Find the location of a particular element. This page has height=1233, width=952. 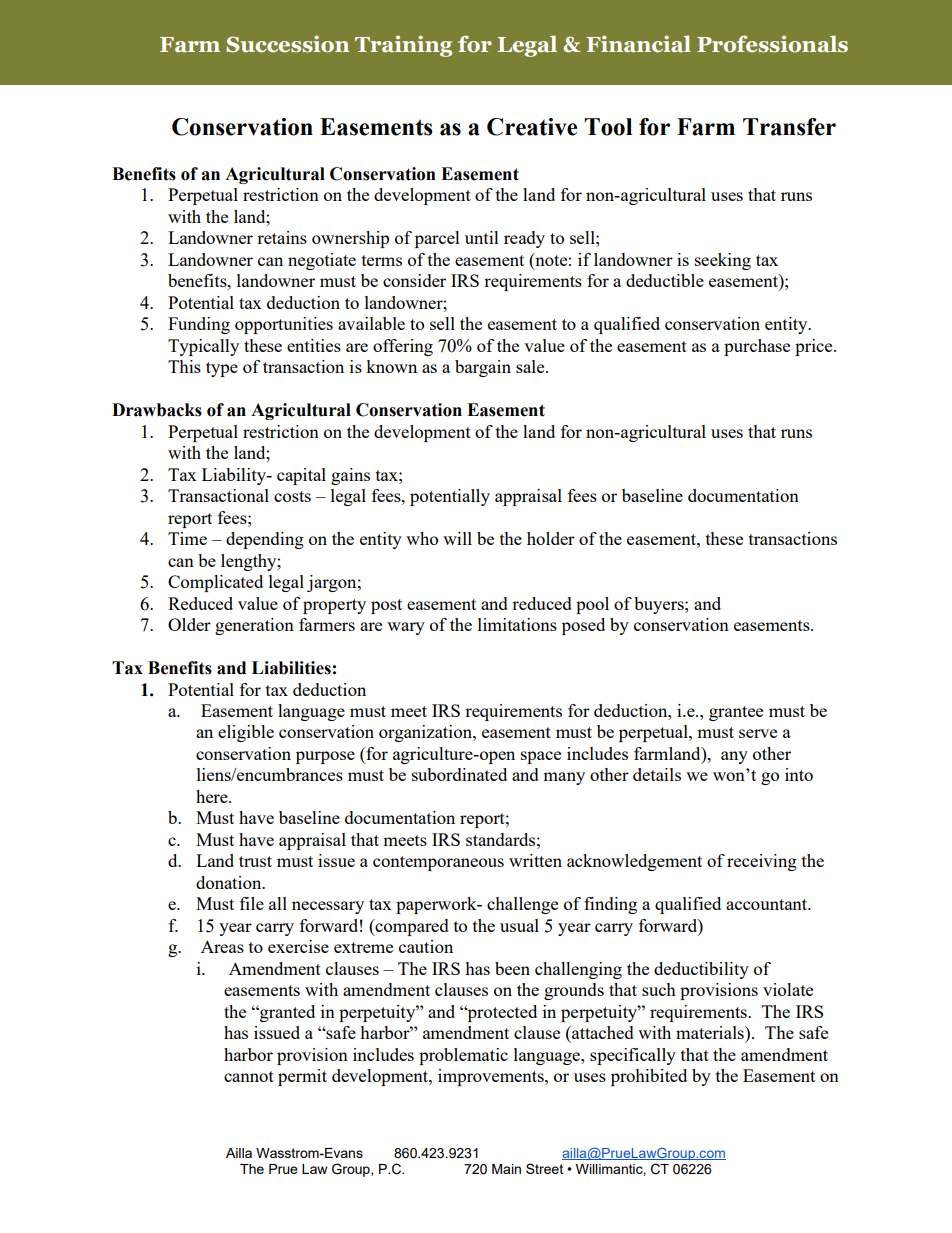

donation is located at coordinates (230, 882).
